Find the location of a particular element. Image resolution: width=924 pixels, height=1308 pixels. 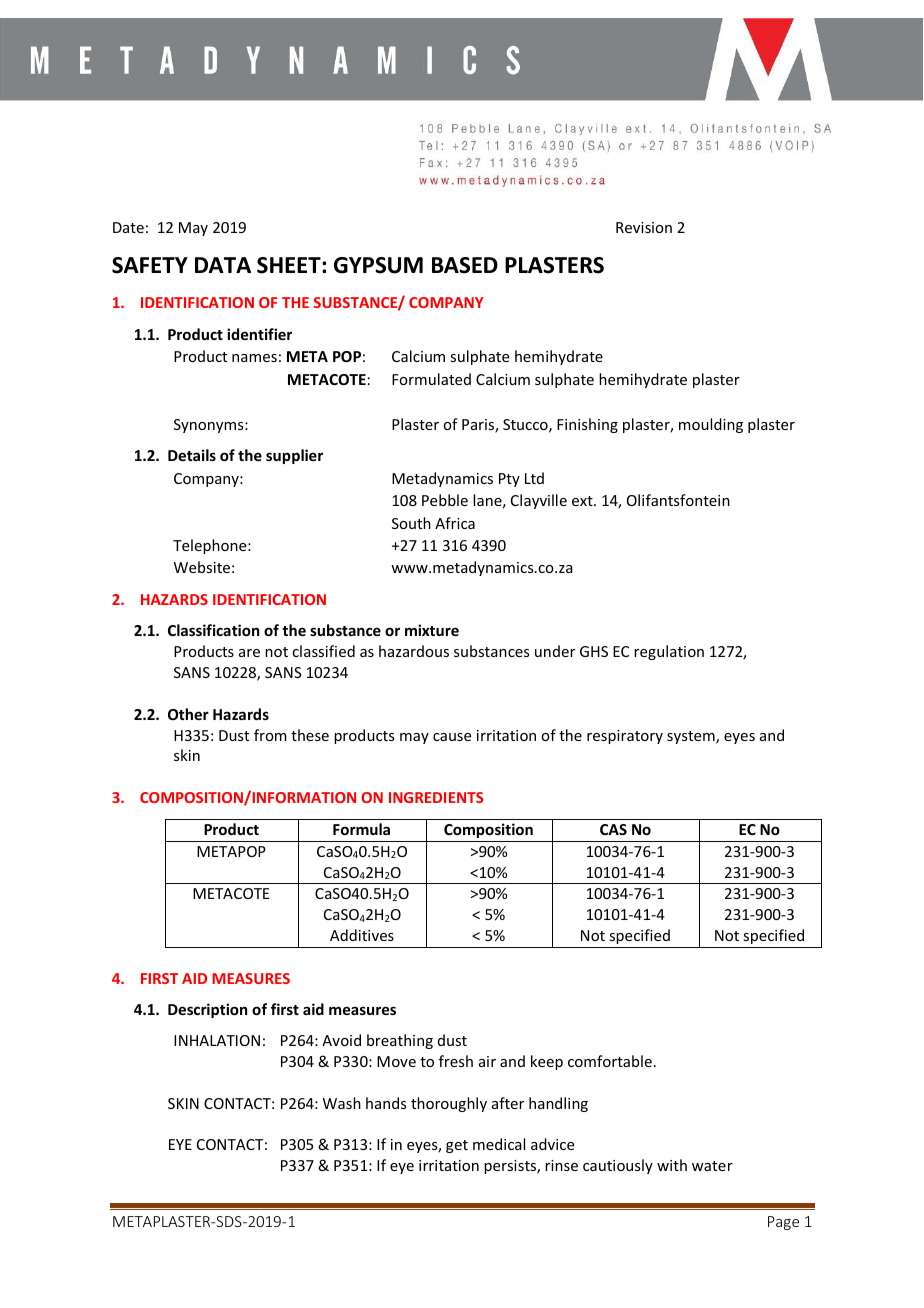

system is located at coordinates (692, 737).
